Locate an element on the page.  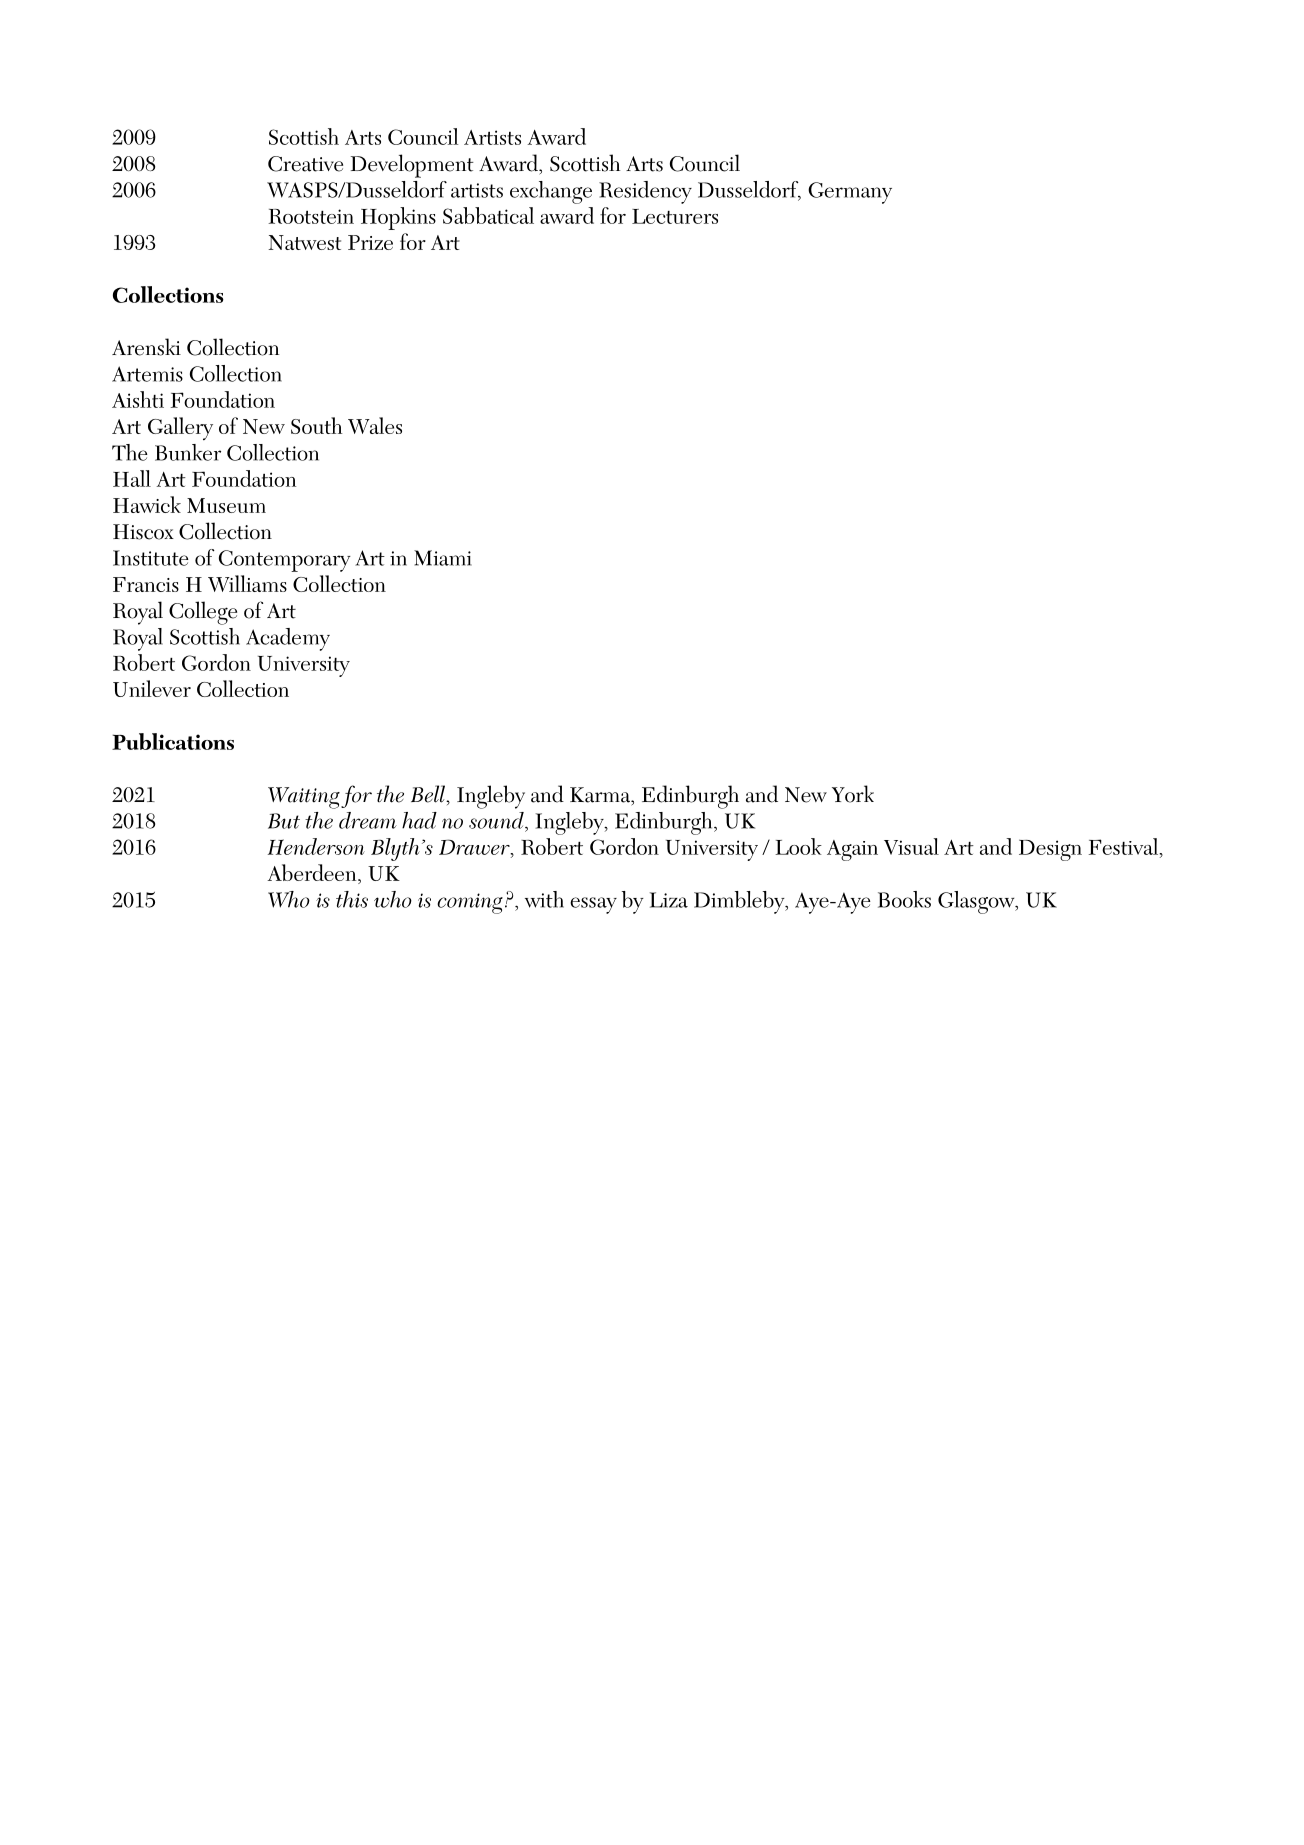
Aberdeen is located at coordinates (313, 874).
